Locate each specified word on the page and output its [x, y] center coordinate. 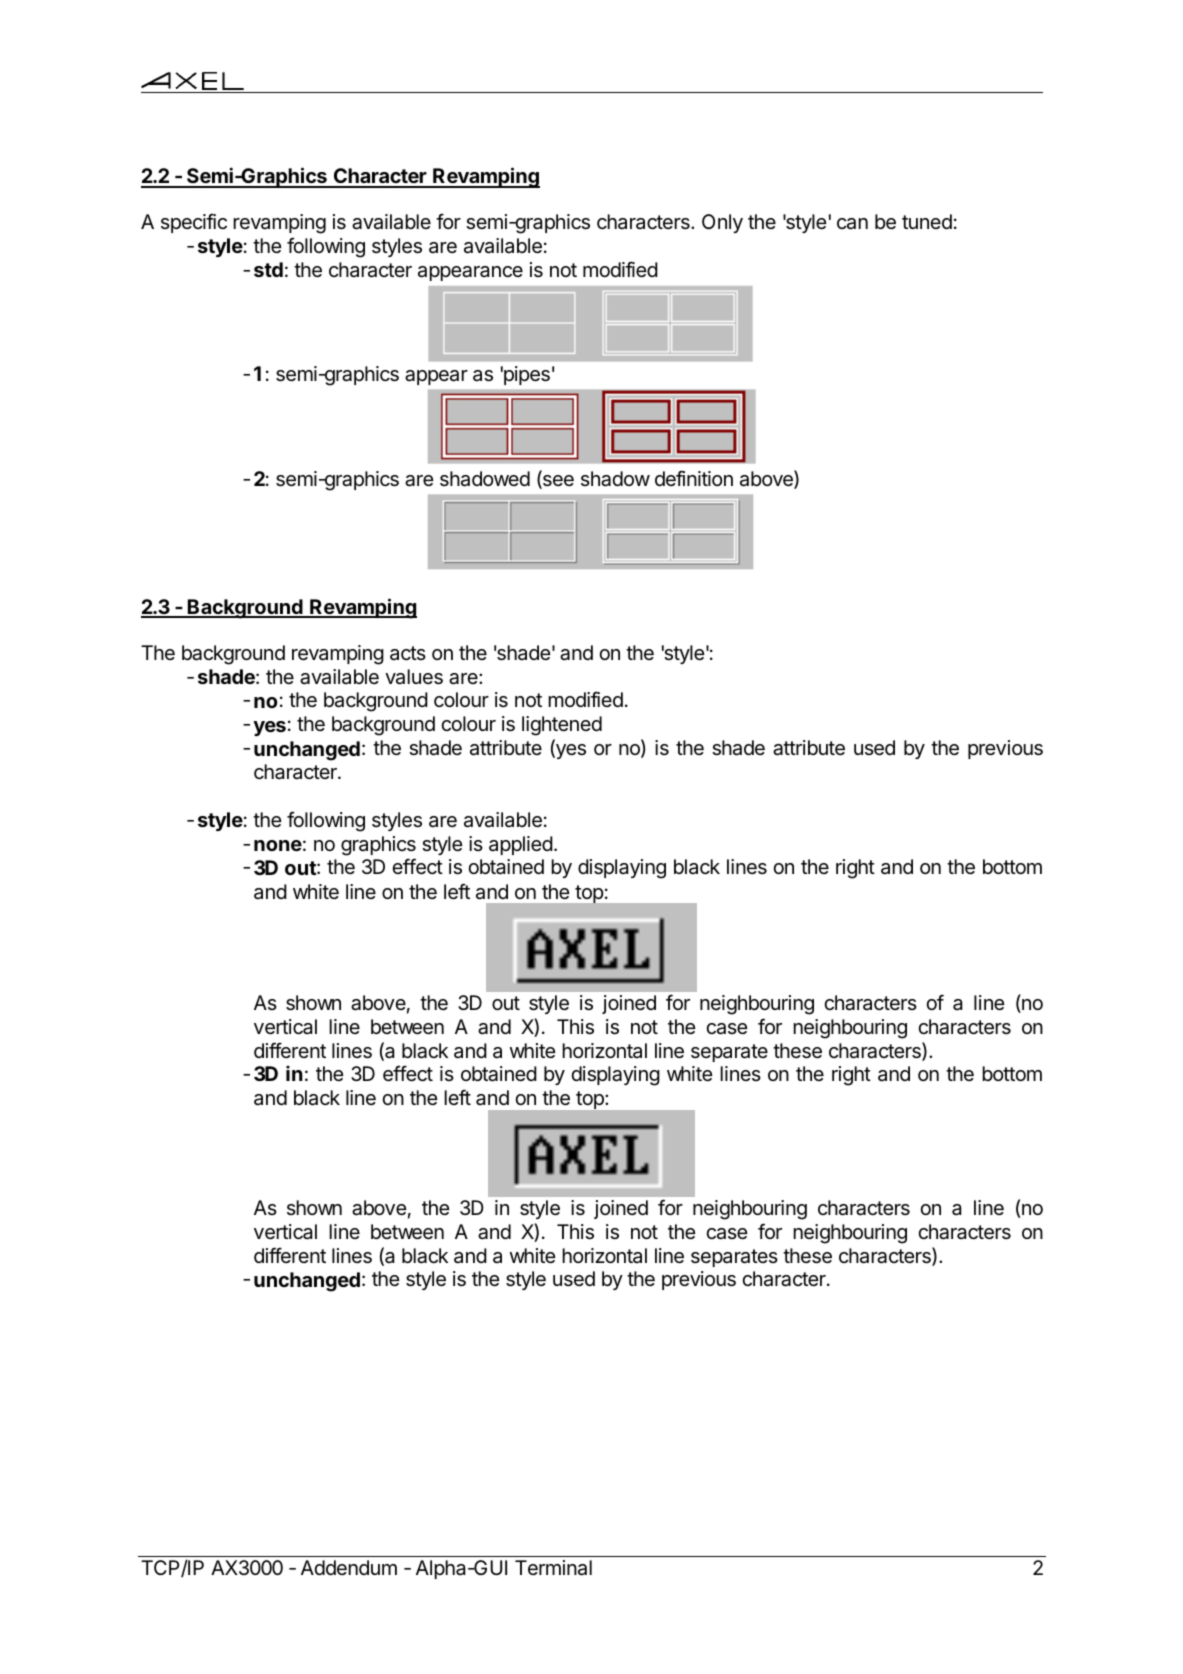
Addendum [349, 1567]
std [268, 269]
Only [722, 223]
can [852, 224]
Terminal [553, 1568]
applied [521, 845]
